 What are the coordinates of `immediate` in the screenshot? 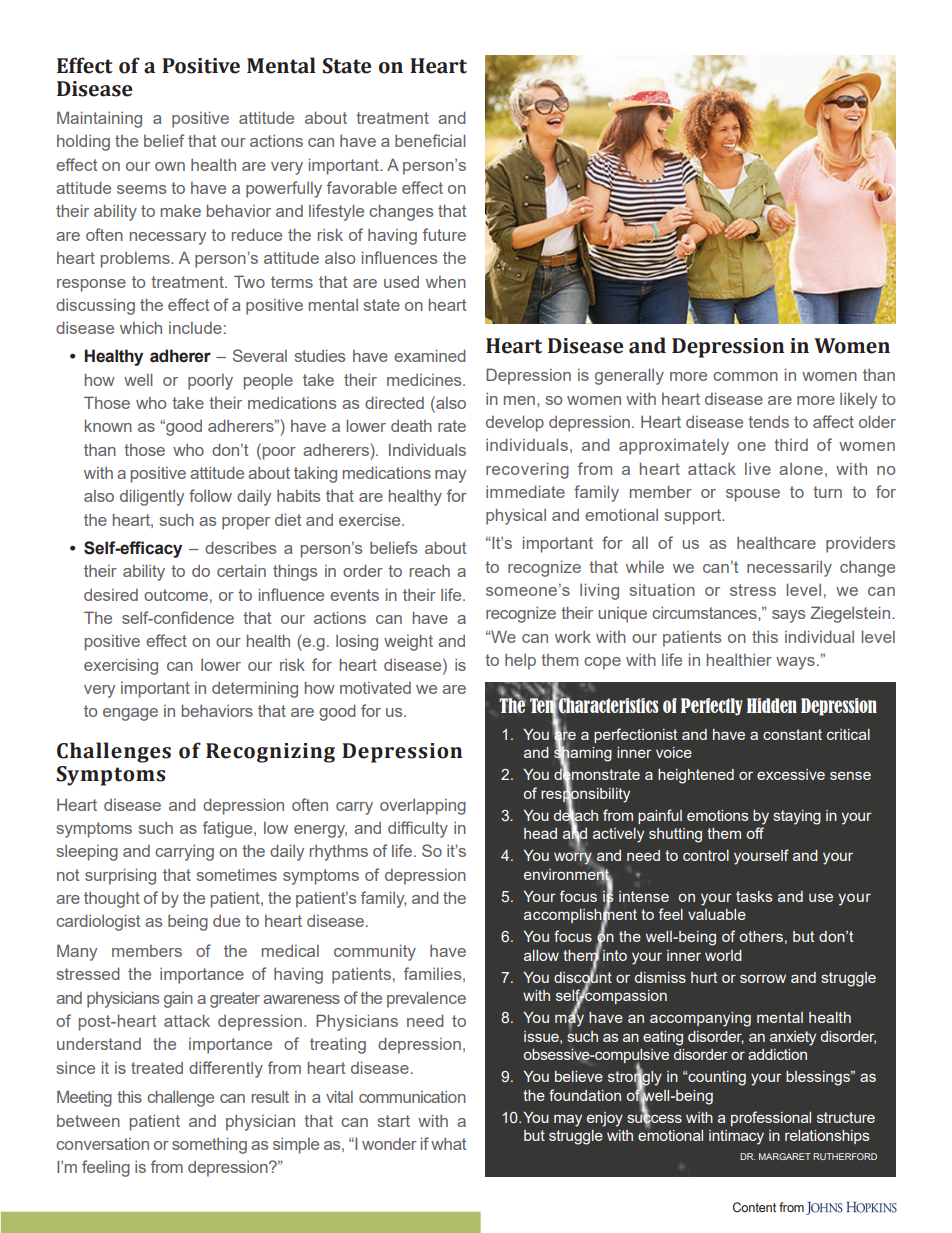 It's located at (525, 491).
